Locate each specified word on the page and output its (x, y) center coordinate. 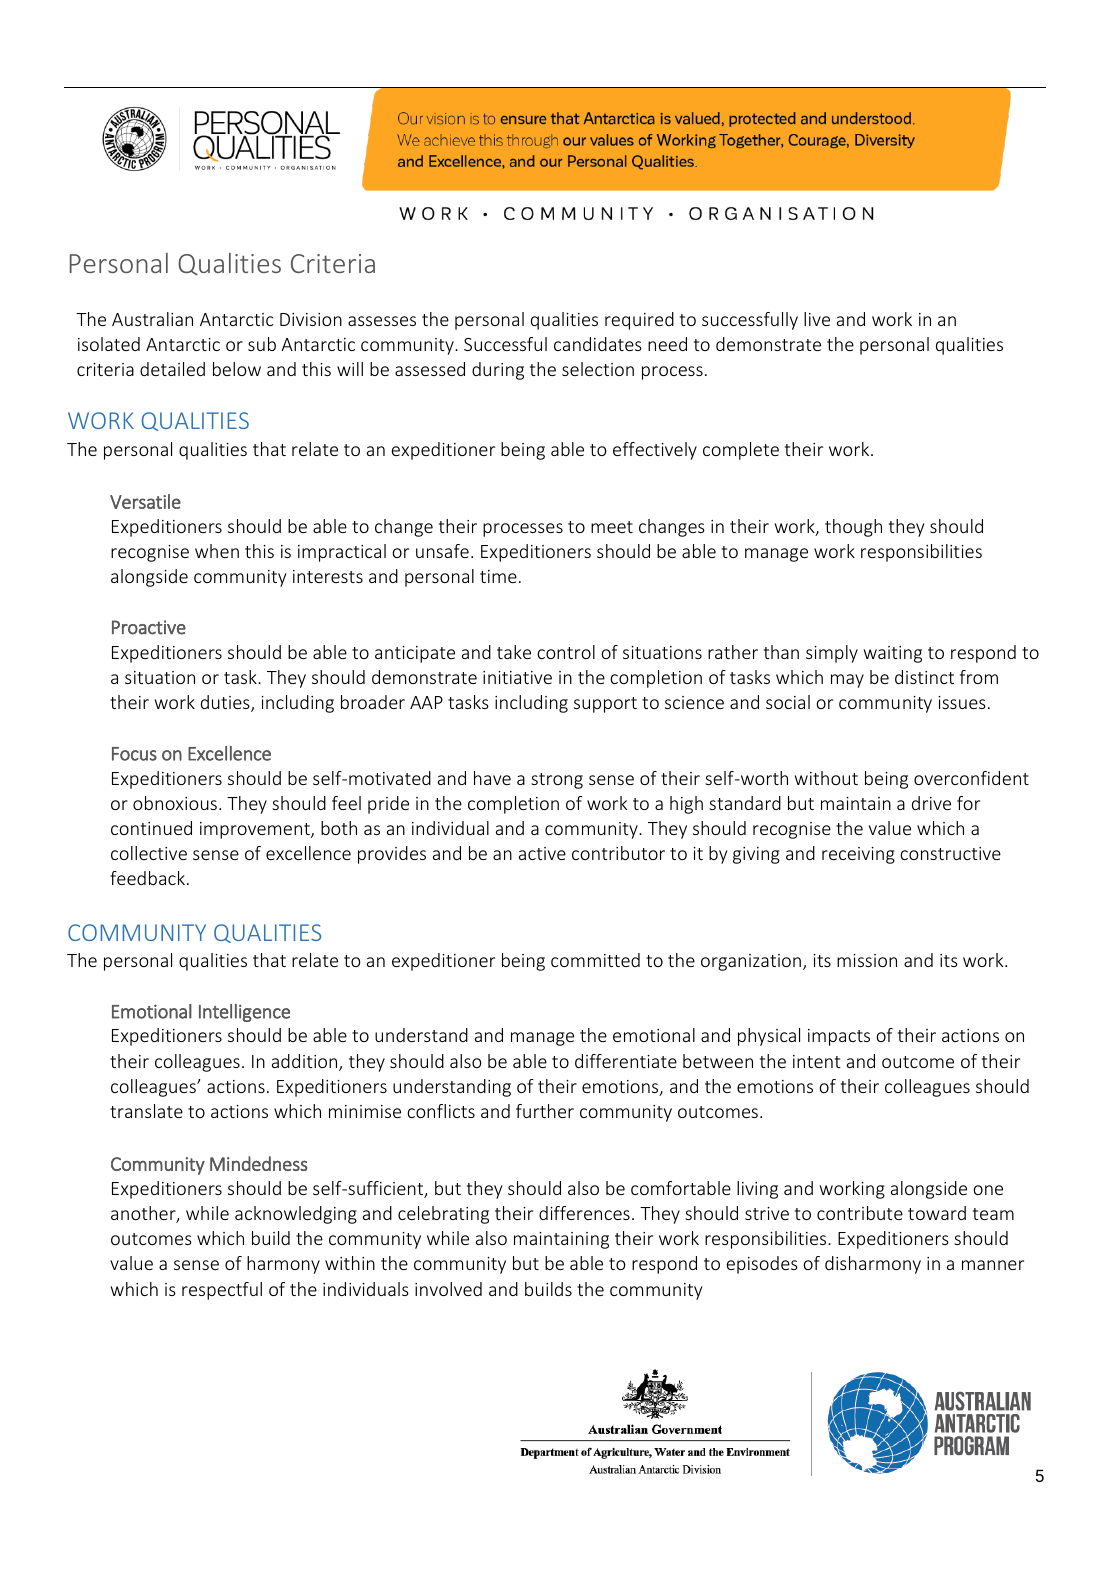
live (817, 319)
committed (595, 960)
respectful (222, 1291)
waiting (893, 654)
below (237, 369)
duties (226, 703)
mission (867, 960)
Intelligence (244, 1013)
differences (584, 1213)
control (566, 652)
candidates (598, 344)
